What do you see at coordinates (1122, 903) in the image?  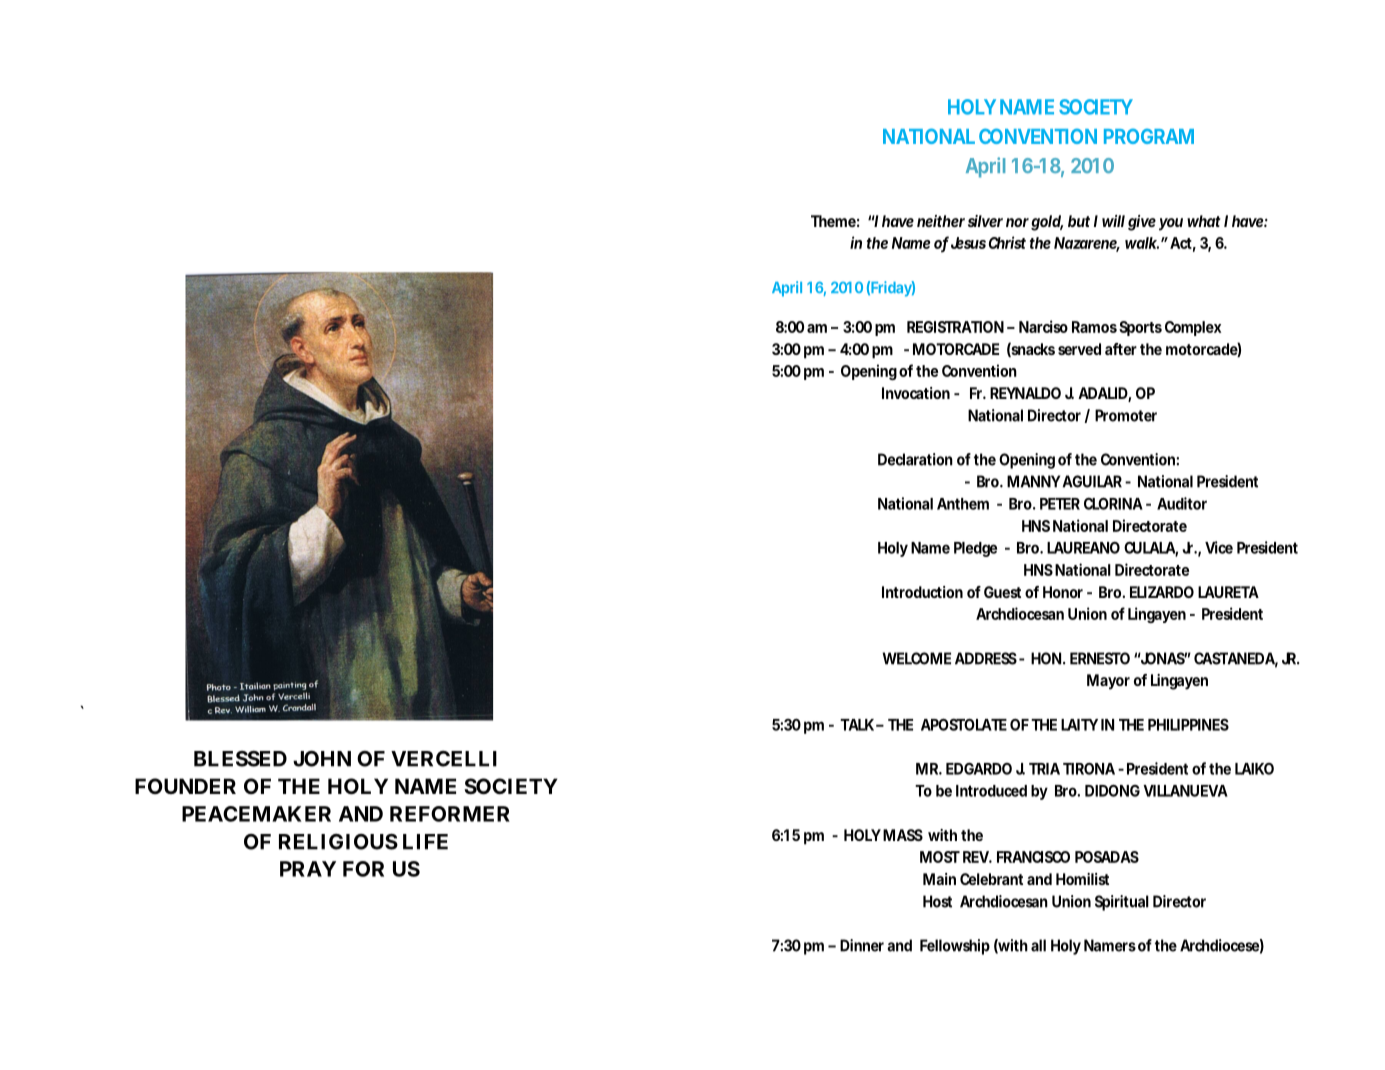 I see `Spiritual` at bounding box center [1122, 903].
